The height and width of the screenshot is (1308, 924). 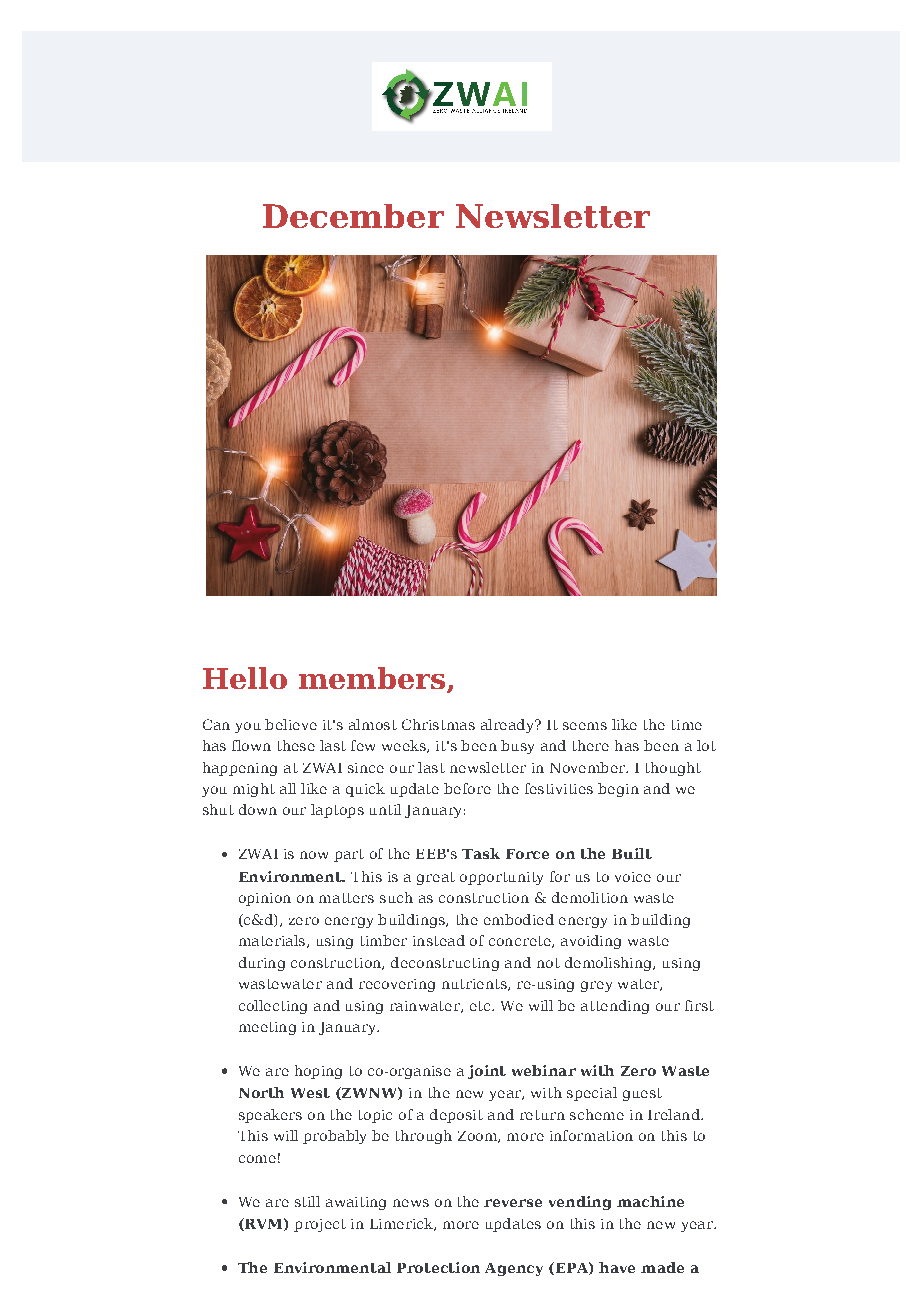 I want to click on collecting, so click(x=273, y=1007).
